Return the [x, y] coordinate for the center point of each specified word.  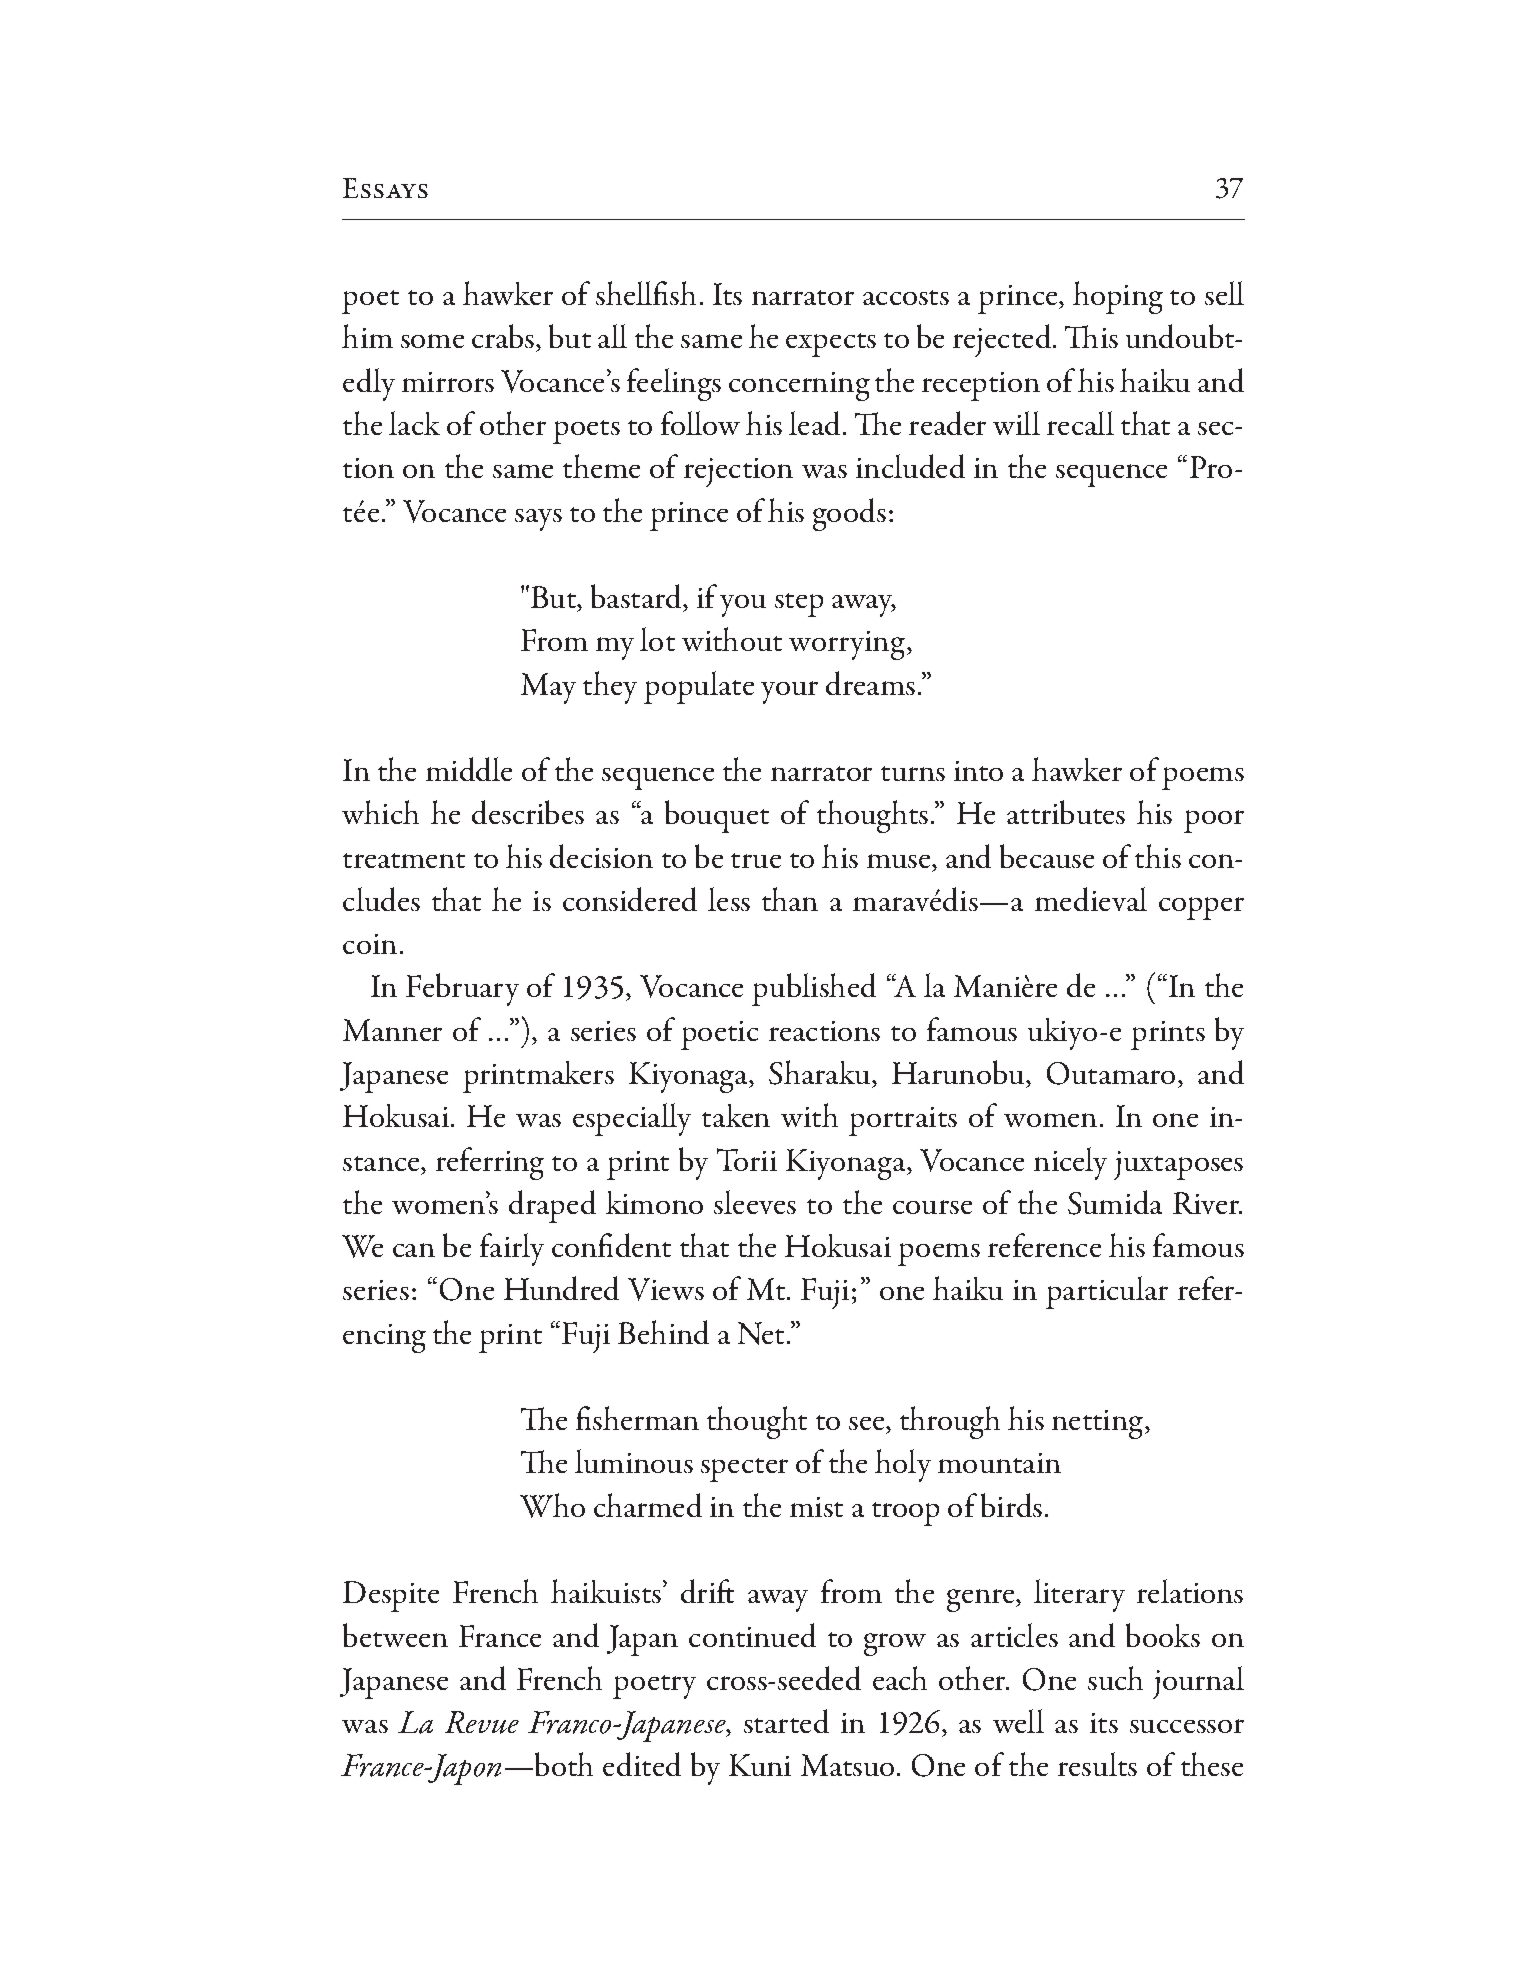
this [1158, 856]
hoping [1118, 297]
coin [370, 944]
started [786, 1721]
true [756, 860]
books [1163, 1635]
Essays [385, 188]
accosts [906, 297]
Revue [482, 1722]
